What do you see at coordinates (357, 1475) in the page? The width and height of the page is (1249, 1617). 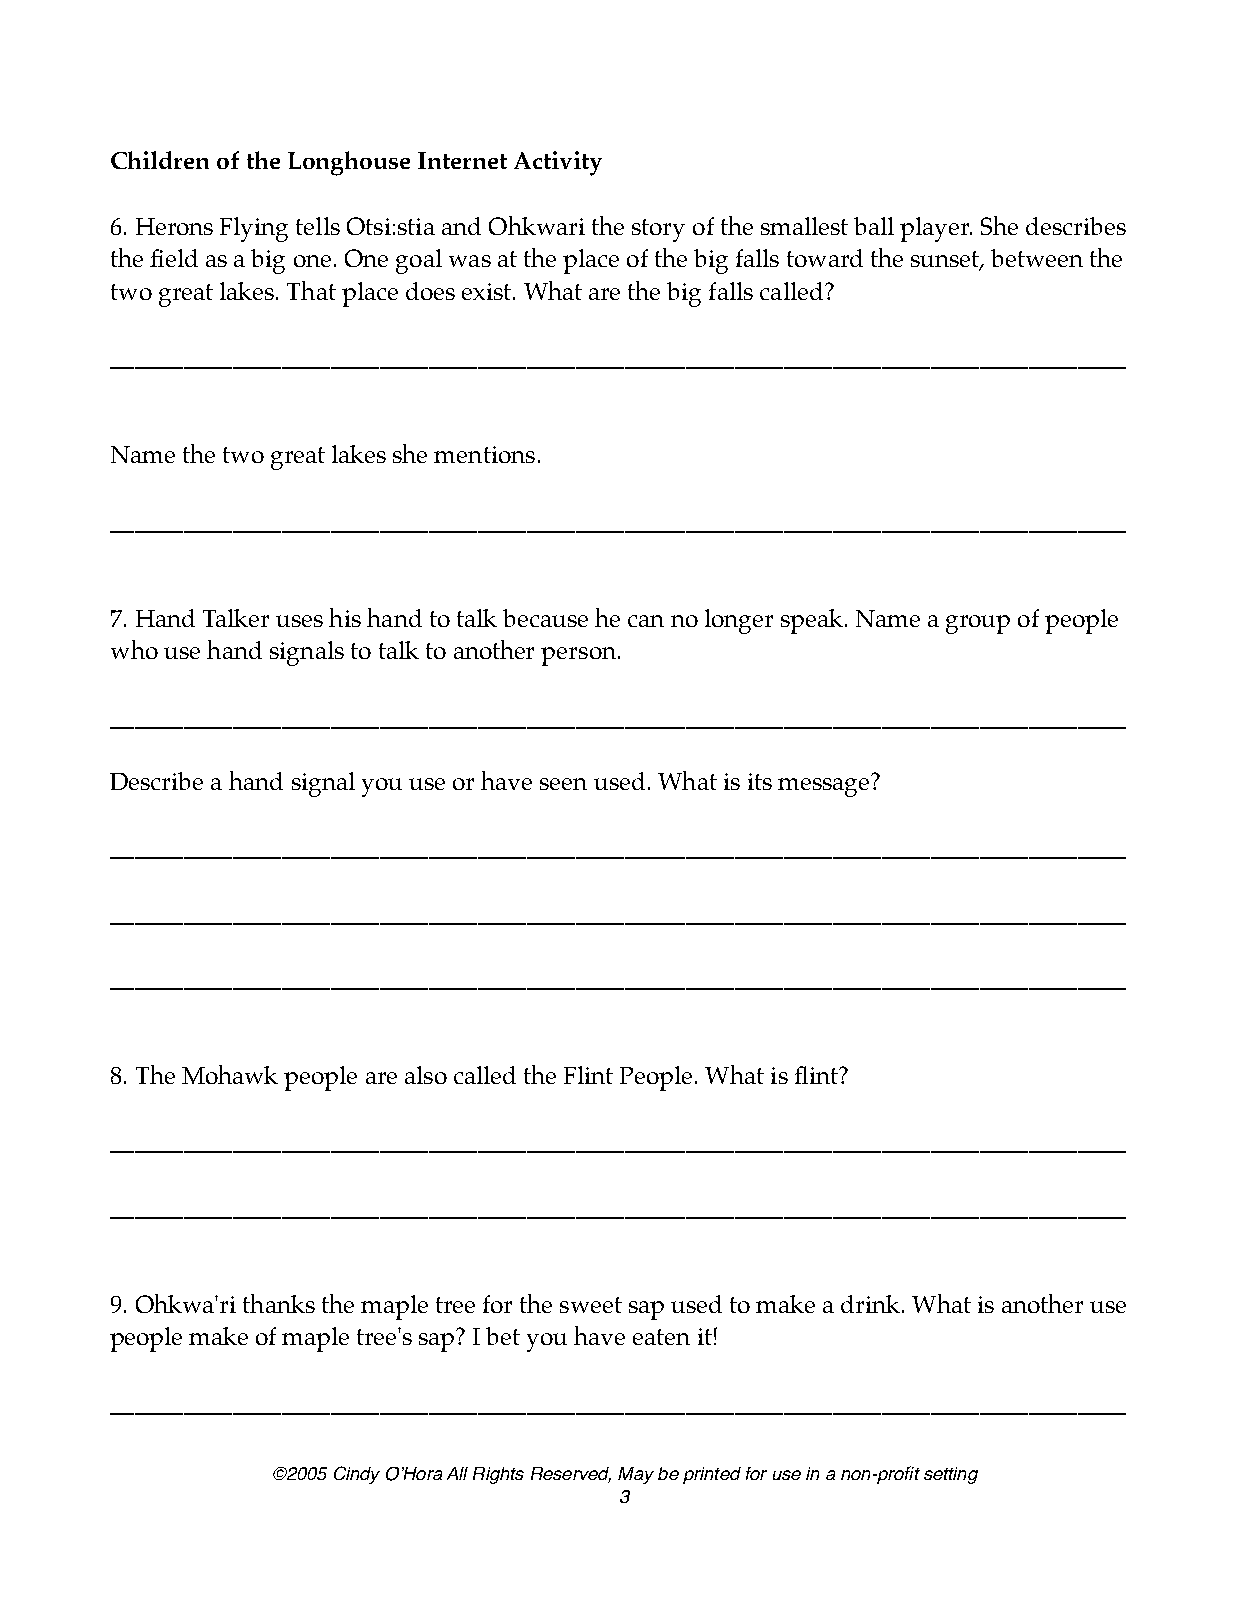 I see `Cindy` at bounding box center [357, 1475].
